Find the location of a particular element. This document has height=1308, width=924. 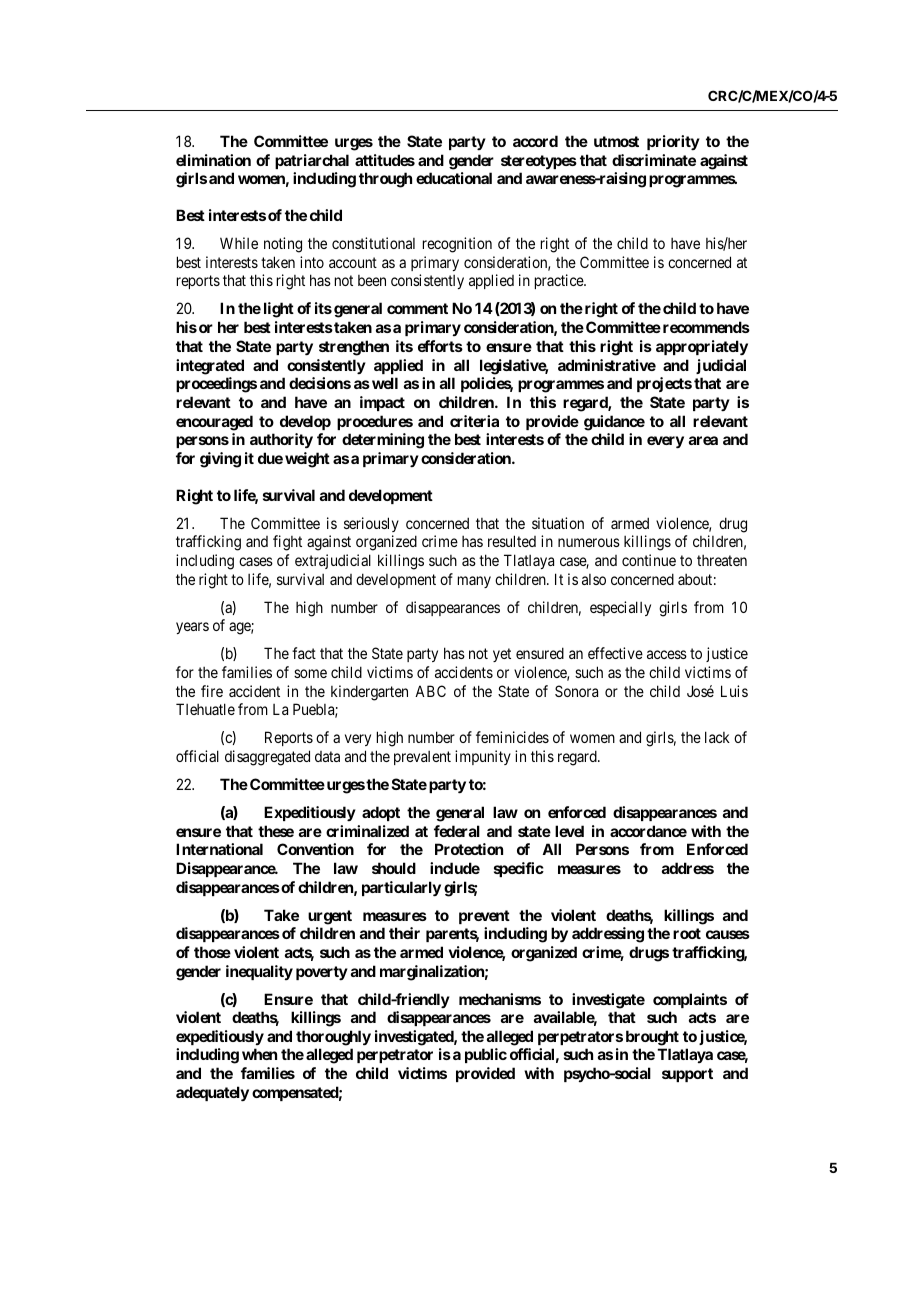

when is located at coordinates (259, 1054).
